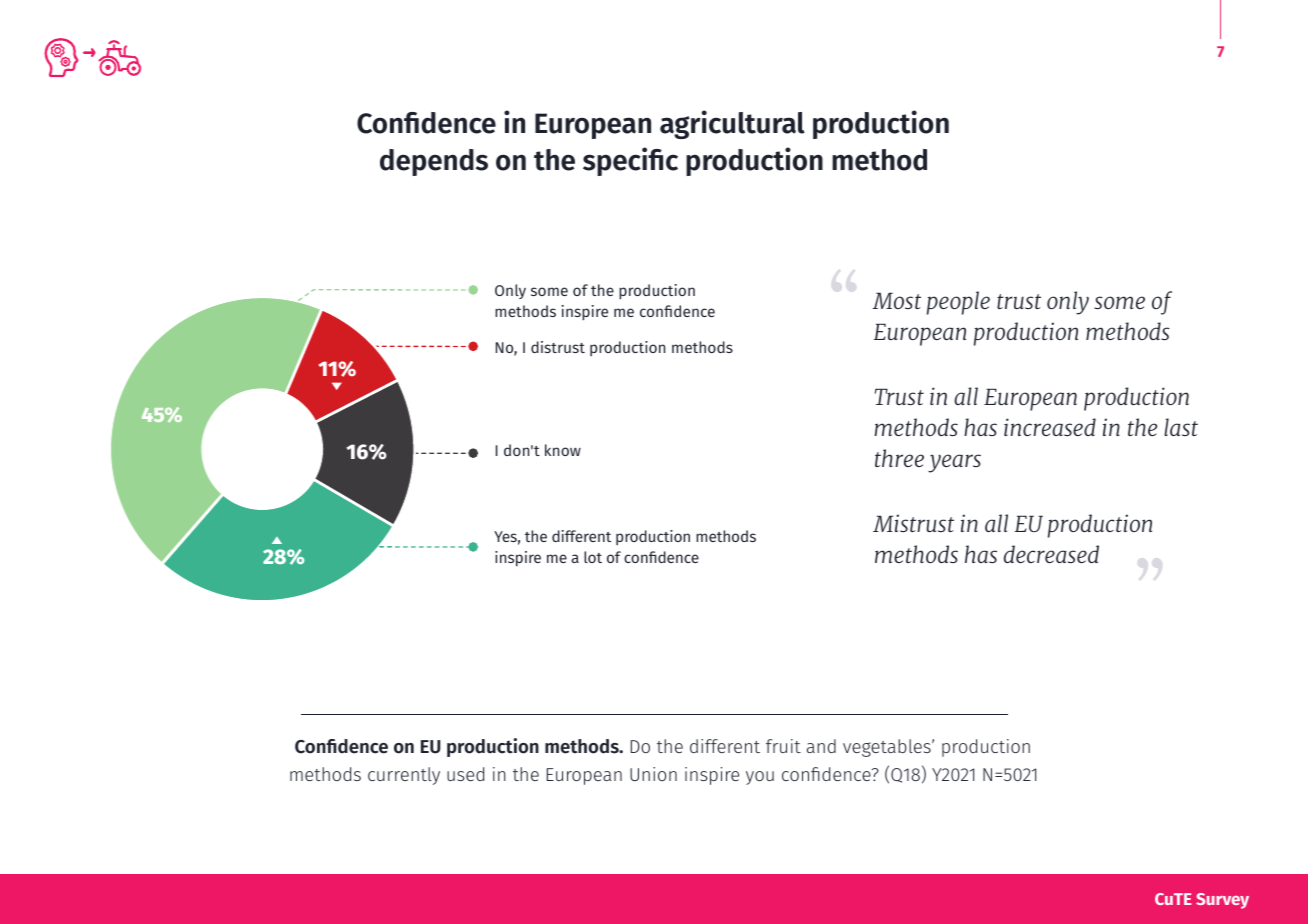 The height and width of the screenshot is (924, 1308). What do you see at coordinates (1181, 427) in the screenshot?
I see `last` at bounding box center [1181, 427].
